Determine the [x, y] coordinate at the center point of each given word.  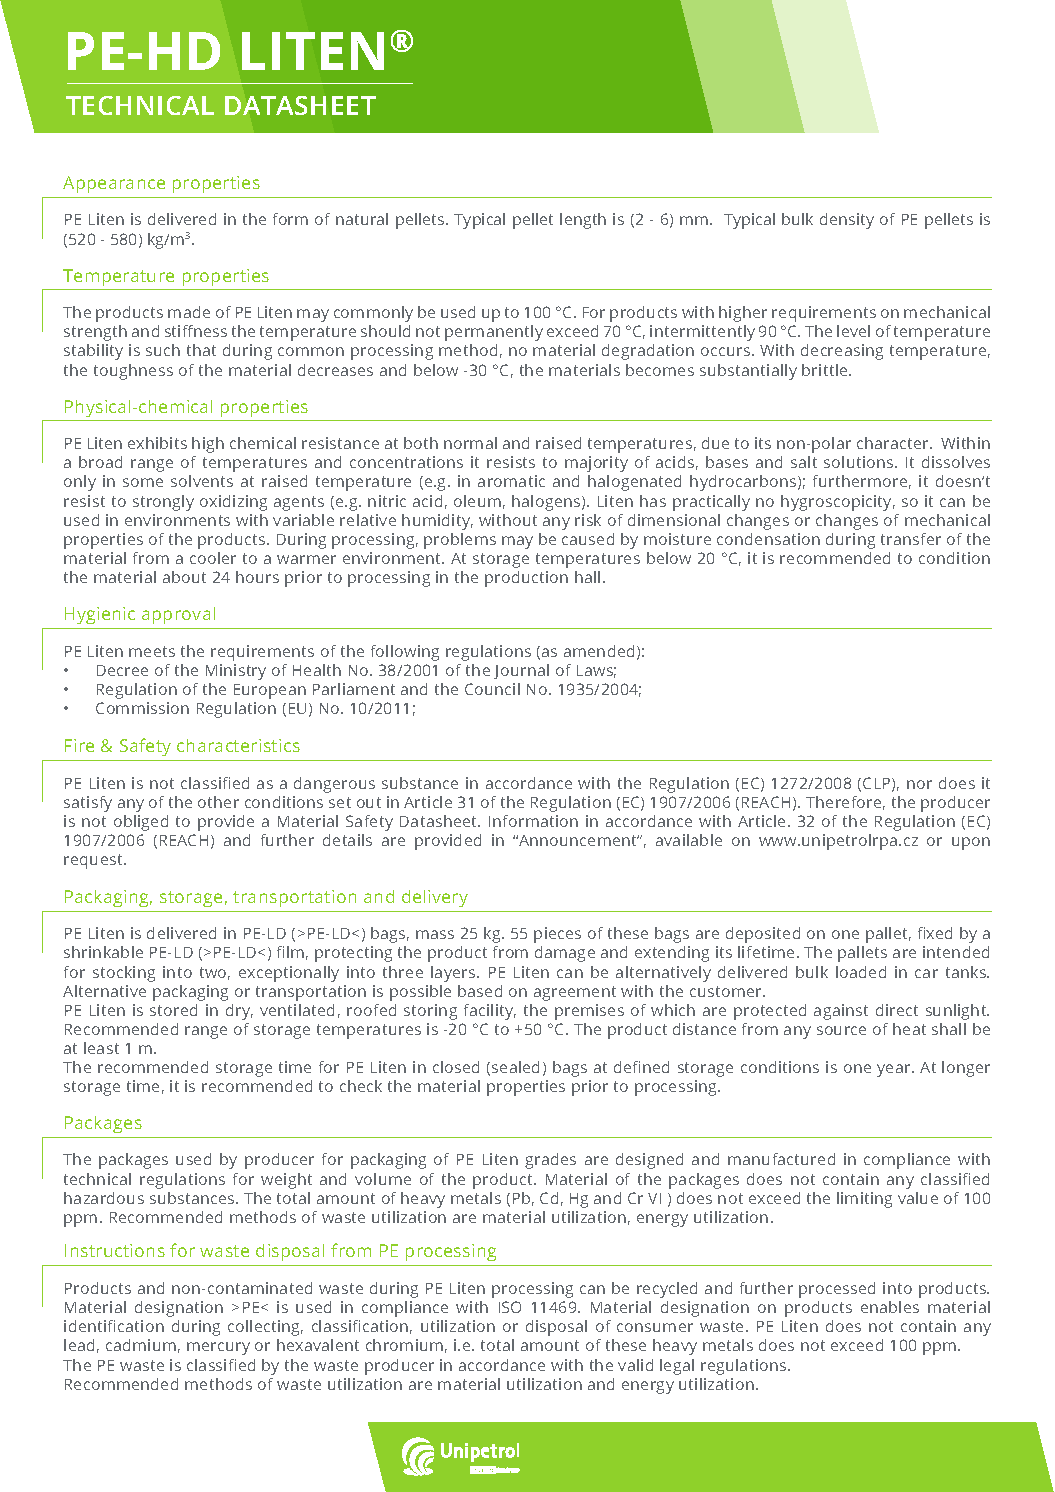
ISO [510, 1307]
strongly [163, 503]
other [218, 802]
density [847, 221]
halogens [547, 503]
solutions [860, 462]
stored [173, 1010]
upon [971, 843]
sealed [515, 1067]
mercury [218, 1348]
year [895, 1070]
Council [492, 689]
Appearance [114, 184]
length [583, 221]
